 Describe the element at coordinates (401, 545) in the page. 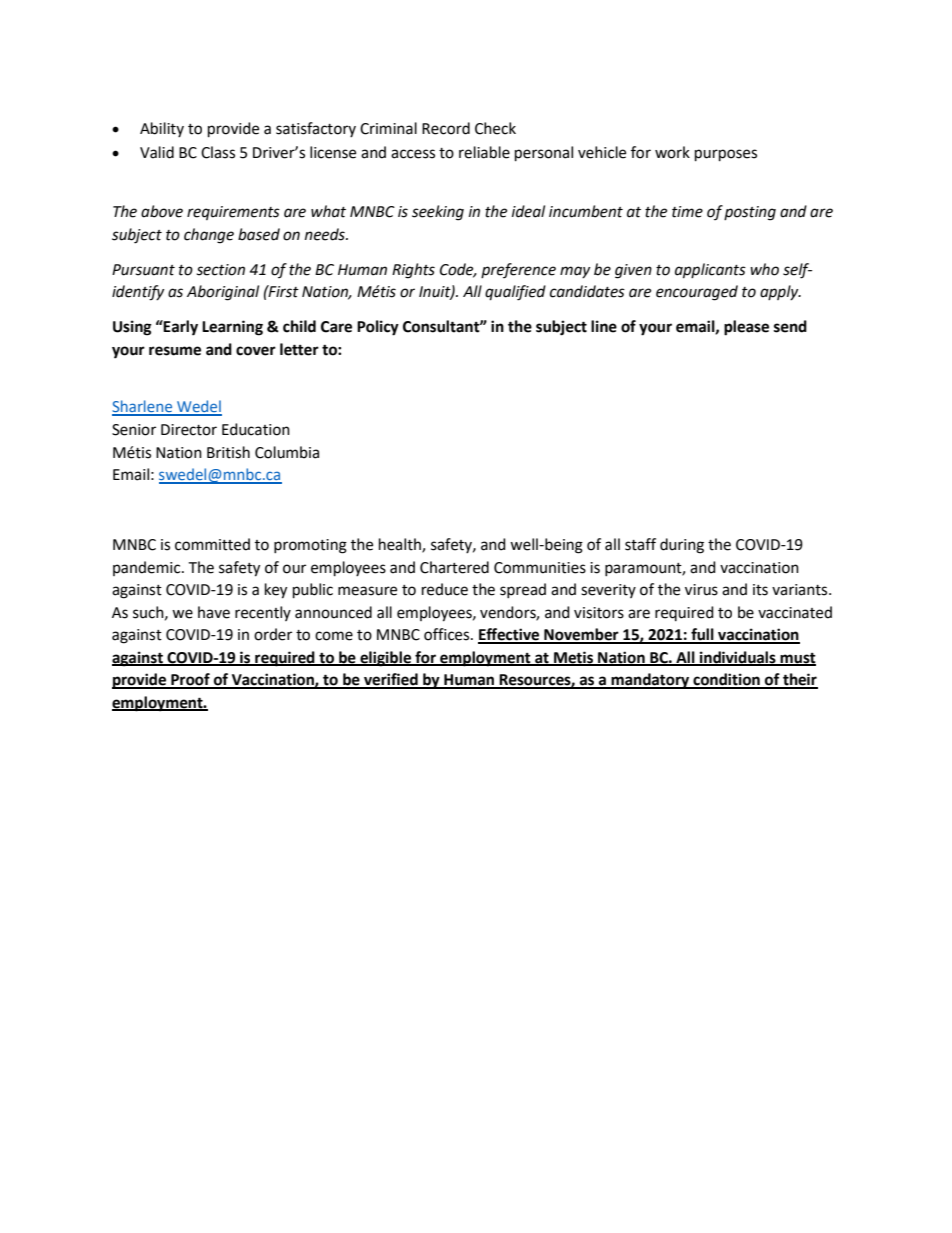

I see `health` at that location.
